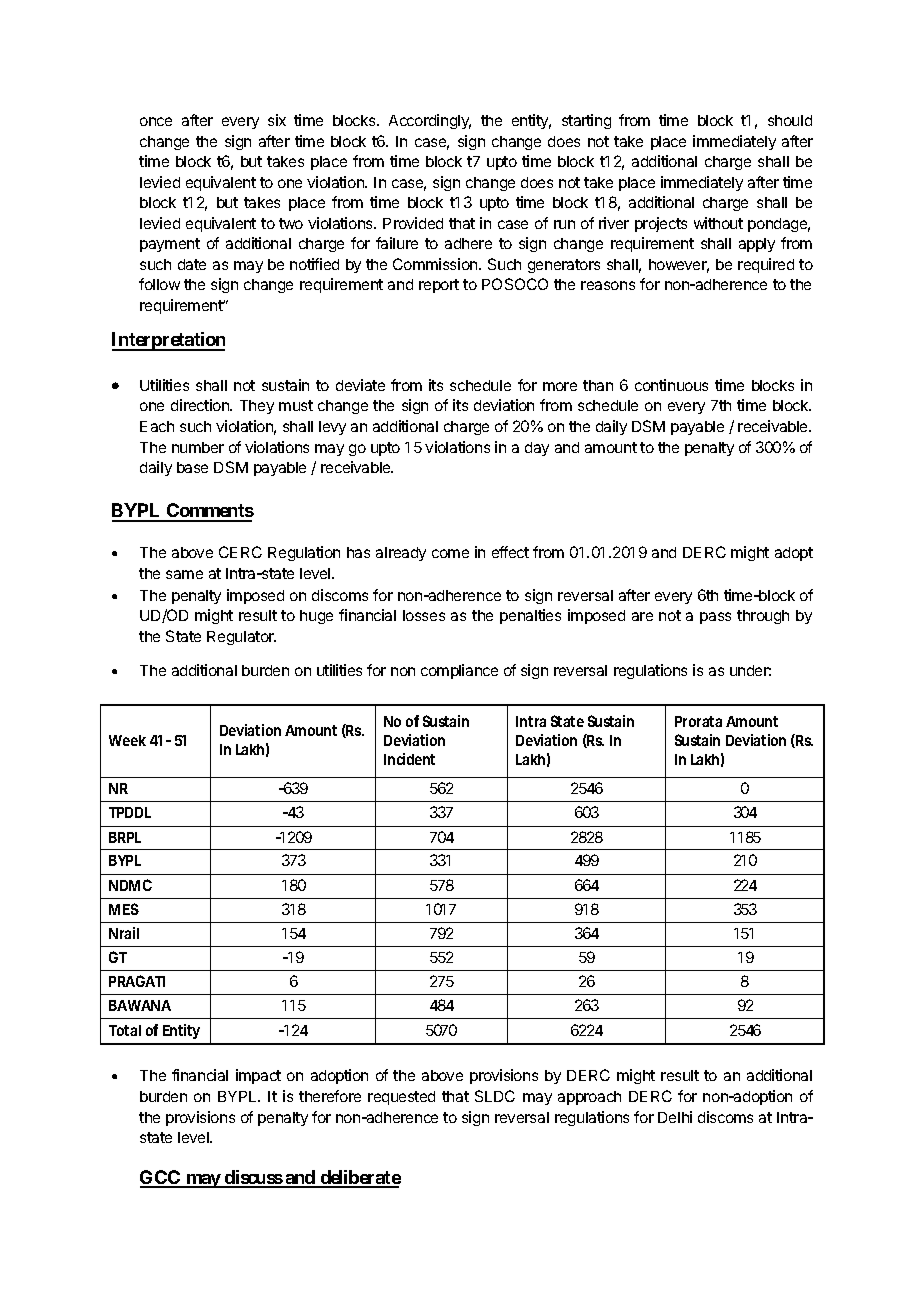  What do you see at coordinates (161, 1178) in the screenshot?
I see `GCC` at bounding box center [161, 1178].
